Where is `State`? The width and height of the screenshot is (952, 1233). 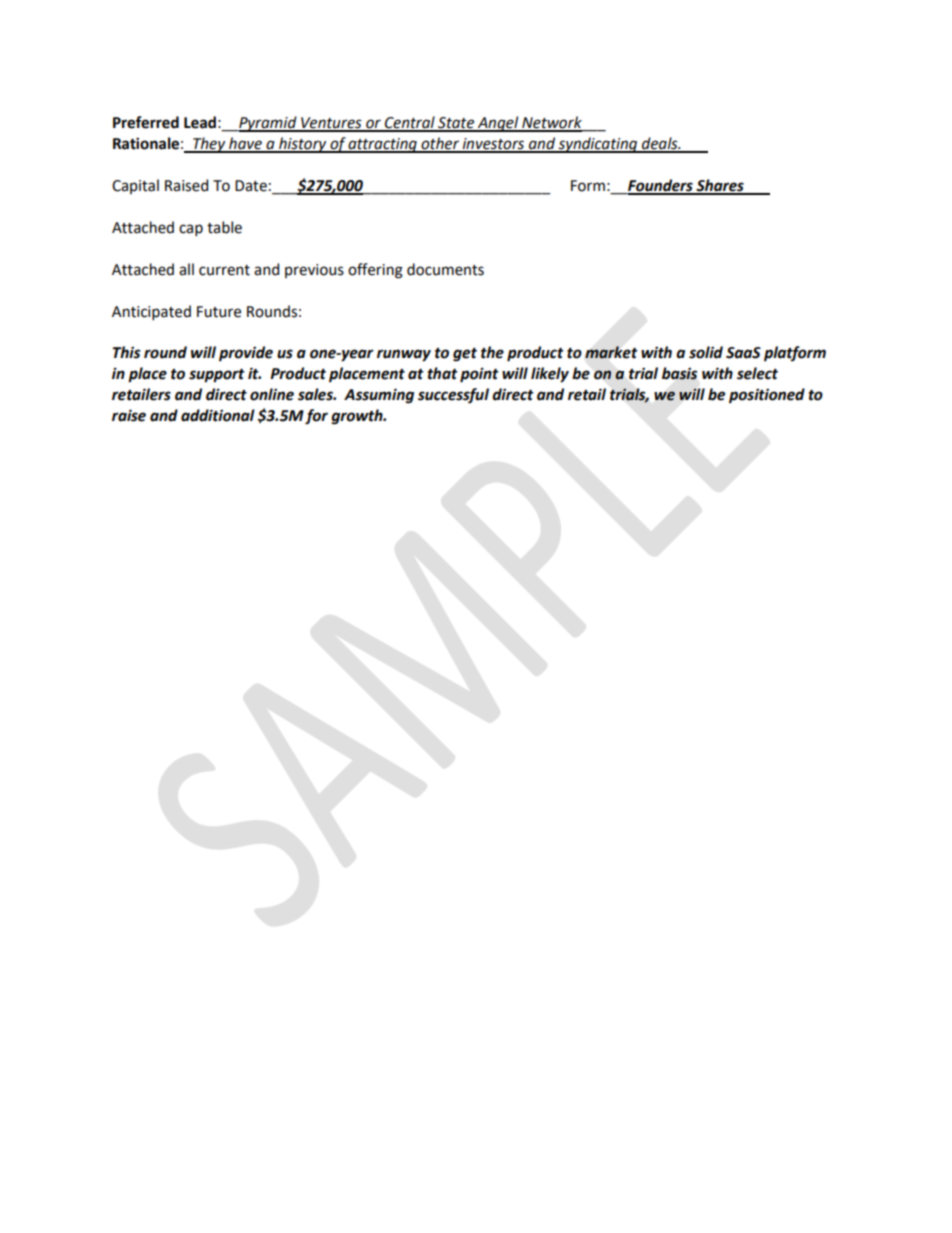 State is located at coordinates (456, 124).
